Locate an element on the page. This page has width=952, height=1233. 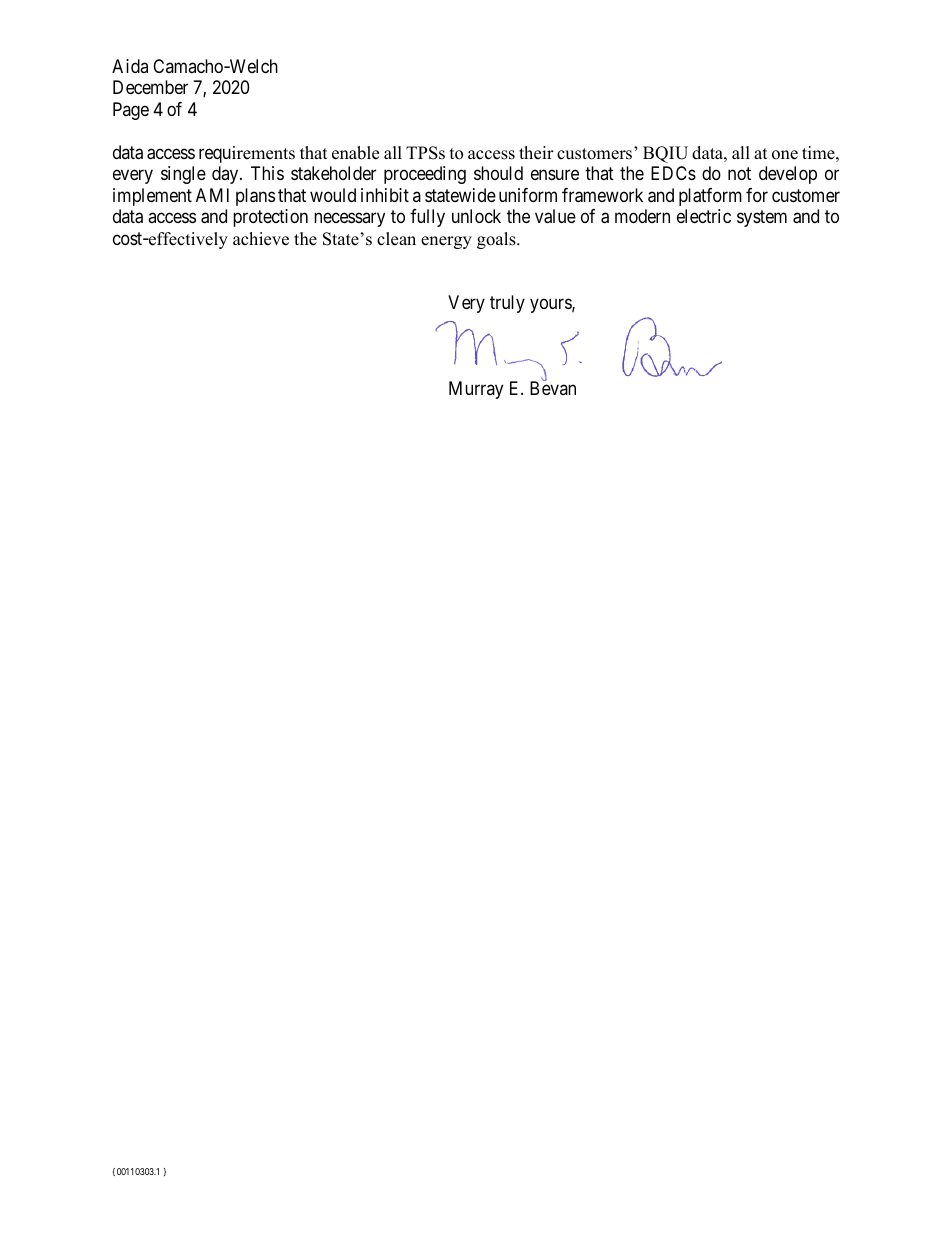
their is located at coordinates (536, 153).
